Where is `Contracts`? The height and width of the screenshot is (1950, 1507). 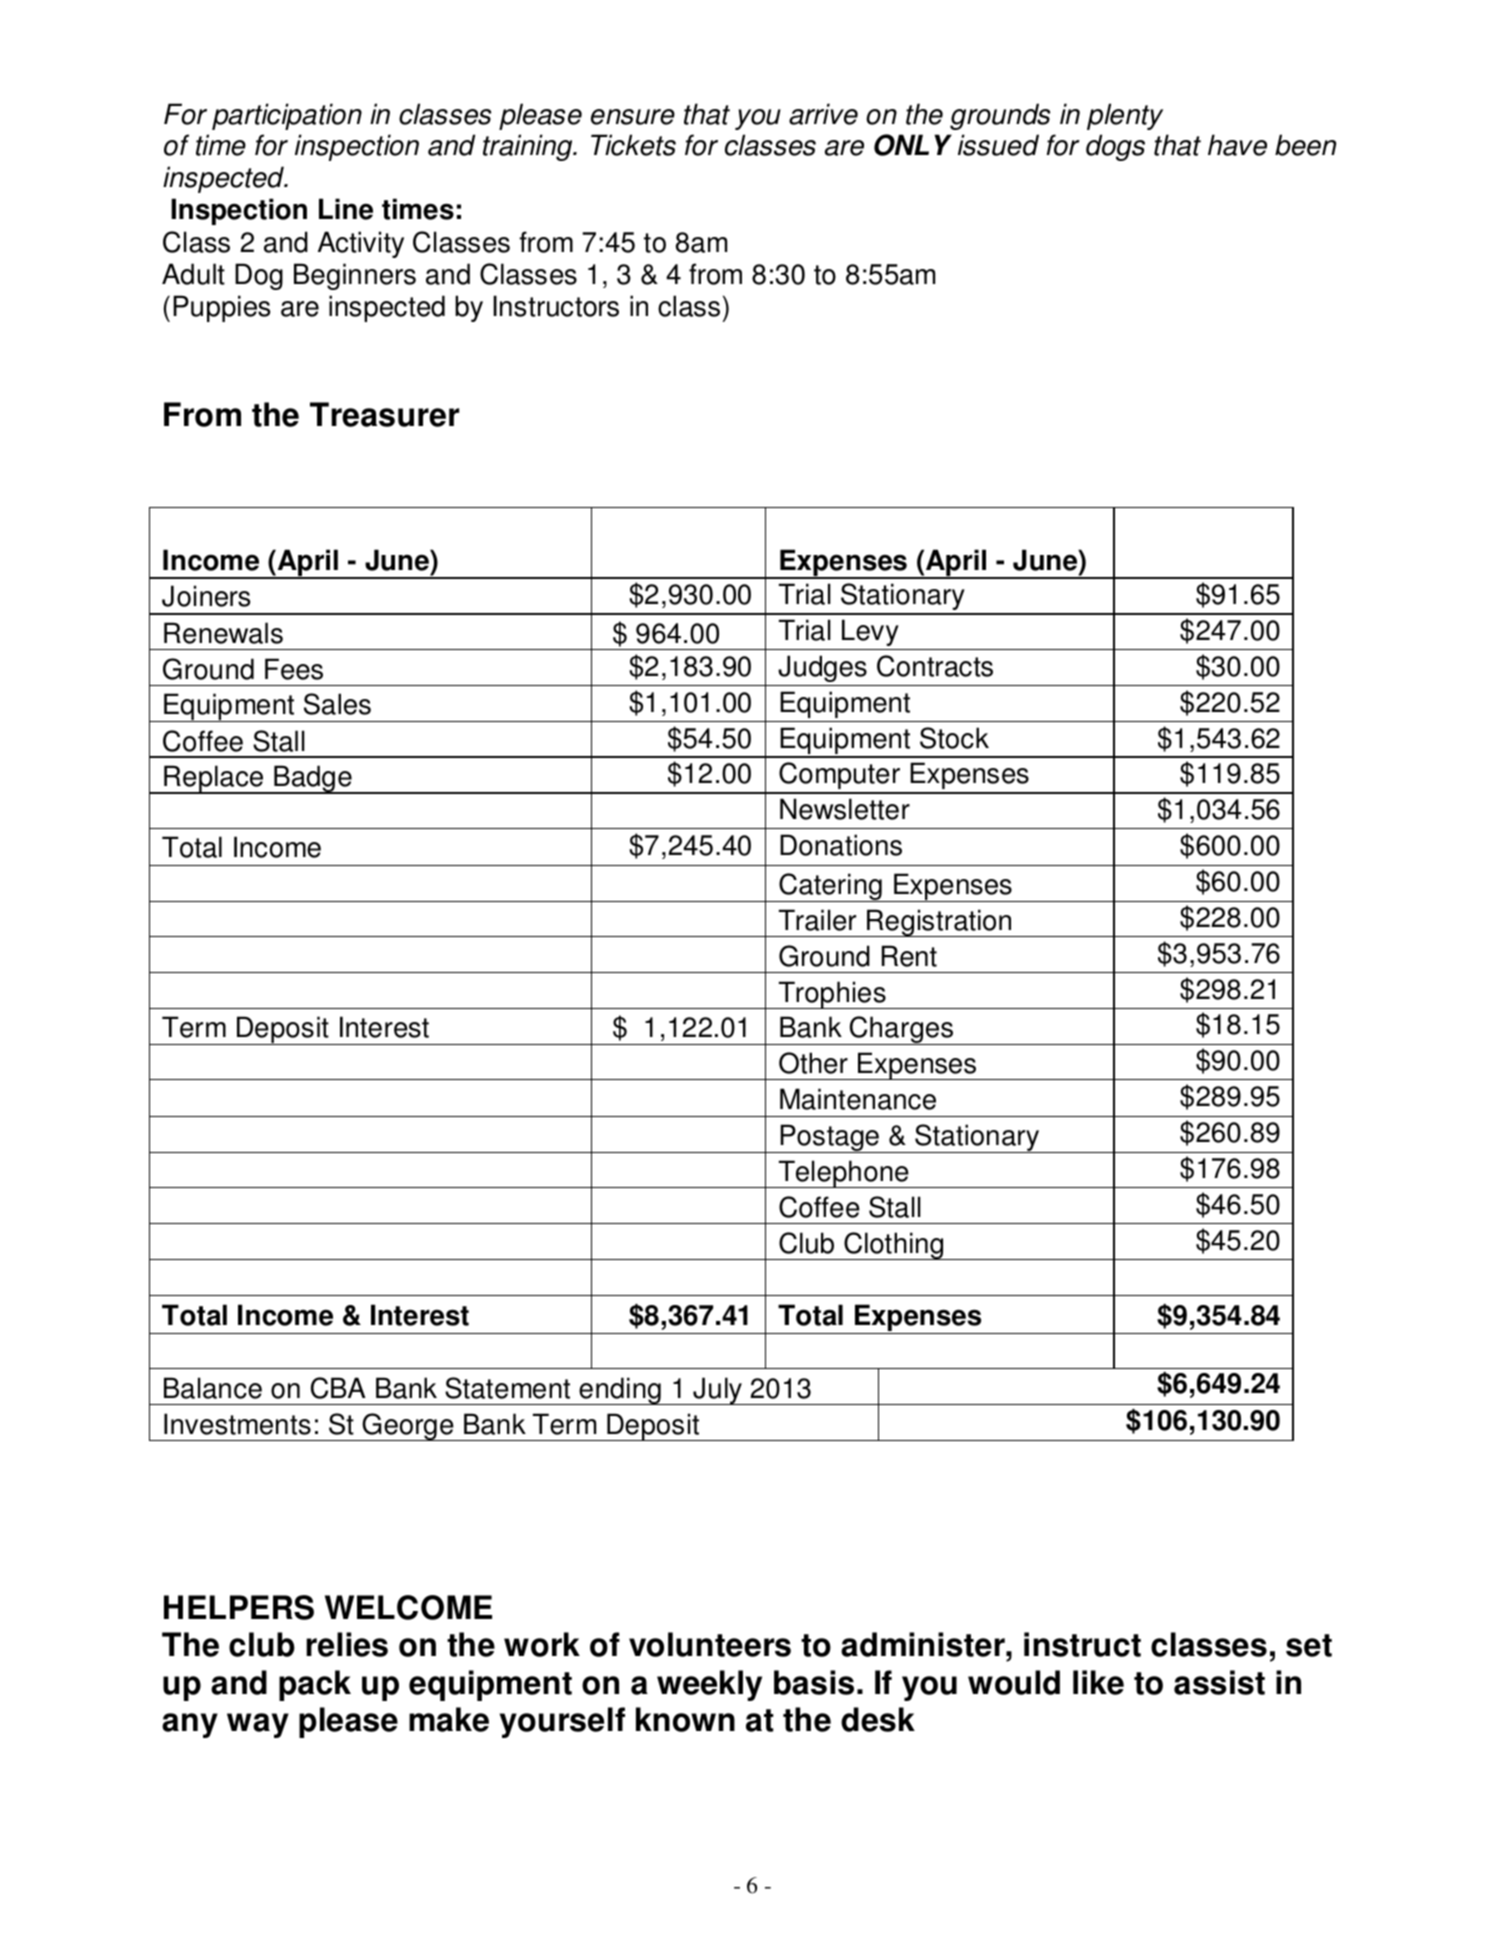 Contracts is located at coordinates (935, 666).
